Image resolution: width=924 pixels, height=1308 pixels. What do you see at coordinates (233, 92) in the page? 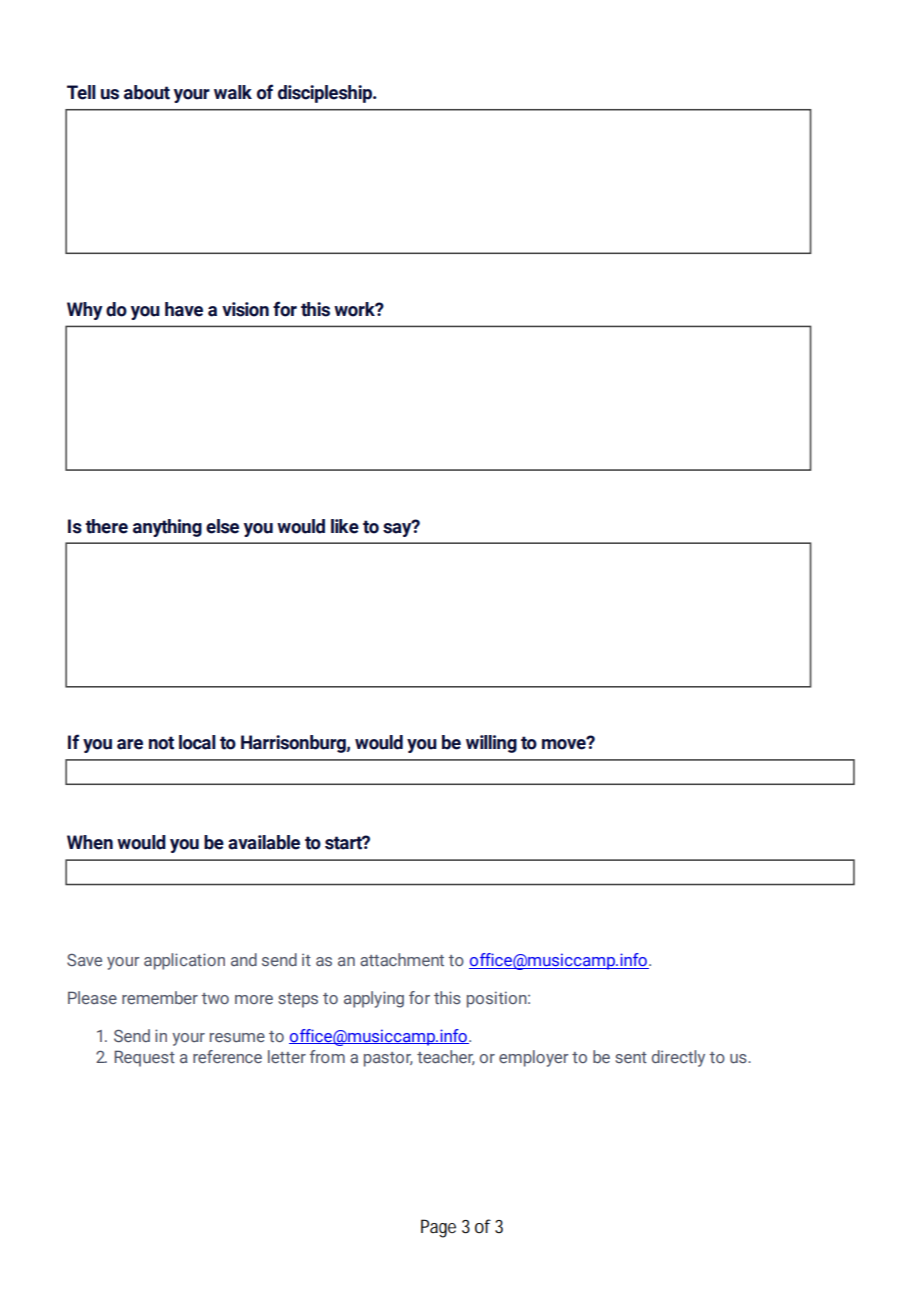
I see `walk` at bounding box center [233, 92].
